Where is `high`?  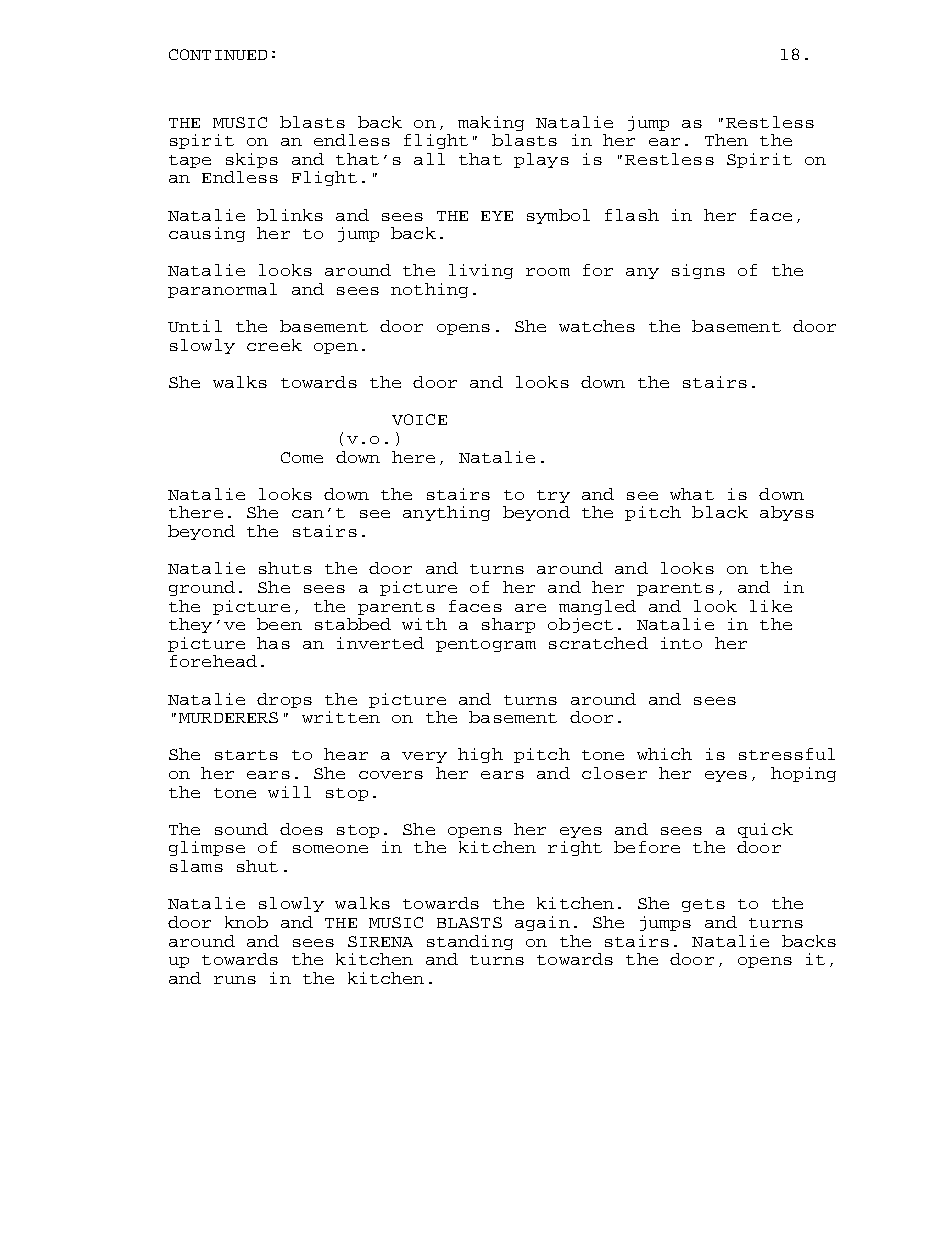 high is located at coordinates (480, 755).
